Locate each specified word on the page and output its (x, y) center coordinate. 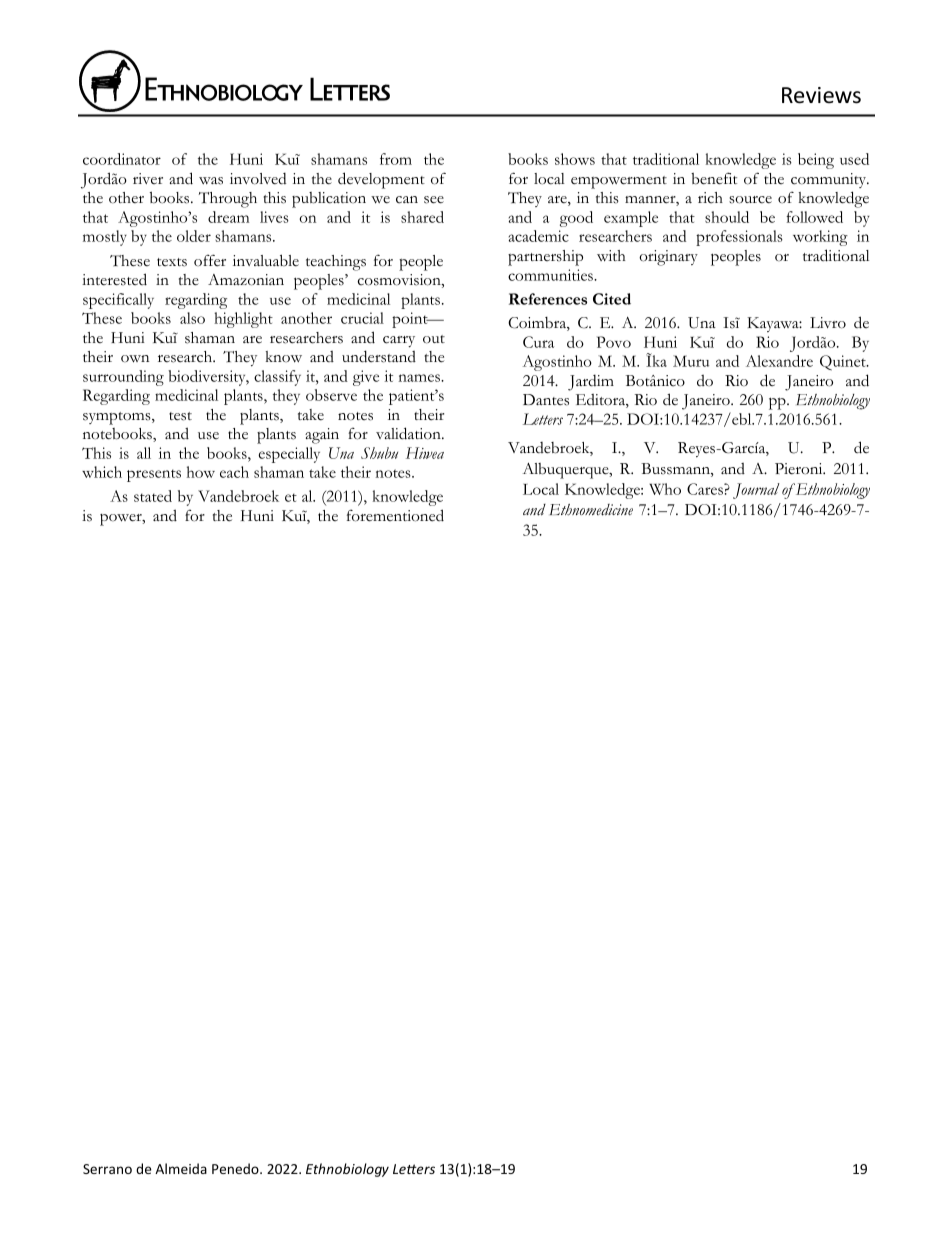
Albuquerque (567, 471)
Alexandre (779, 361)
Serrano (107, 1169)
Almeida (181, 1168)
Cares (706, 489)
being (816, 161)
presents (154, 475)
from (396, 159)
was (211, 181)
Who (665, 489)
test (180, 416)
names (420, 378)
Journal (756, 491)
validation (409, 433)
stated (153, 496)
